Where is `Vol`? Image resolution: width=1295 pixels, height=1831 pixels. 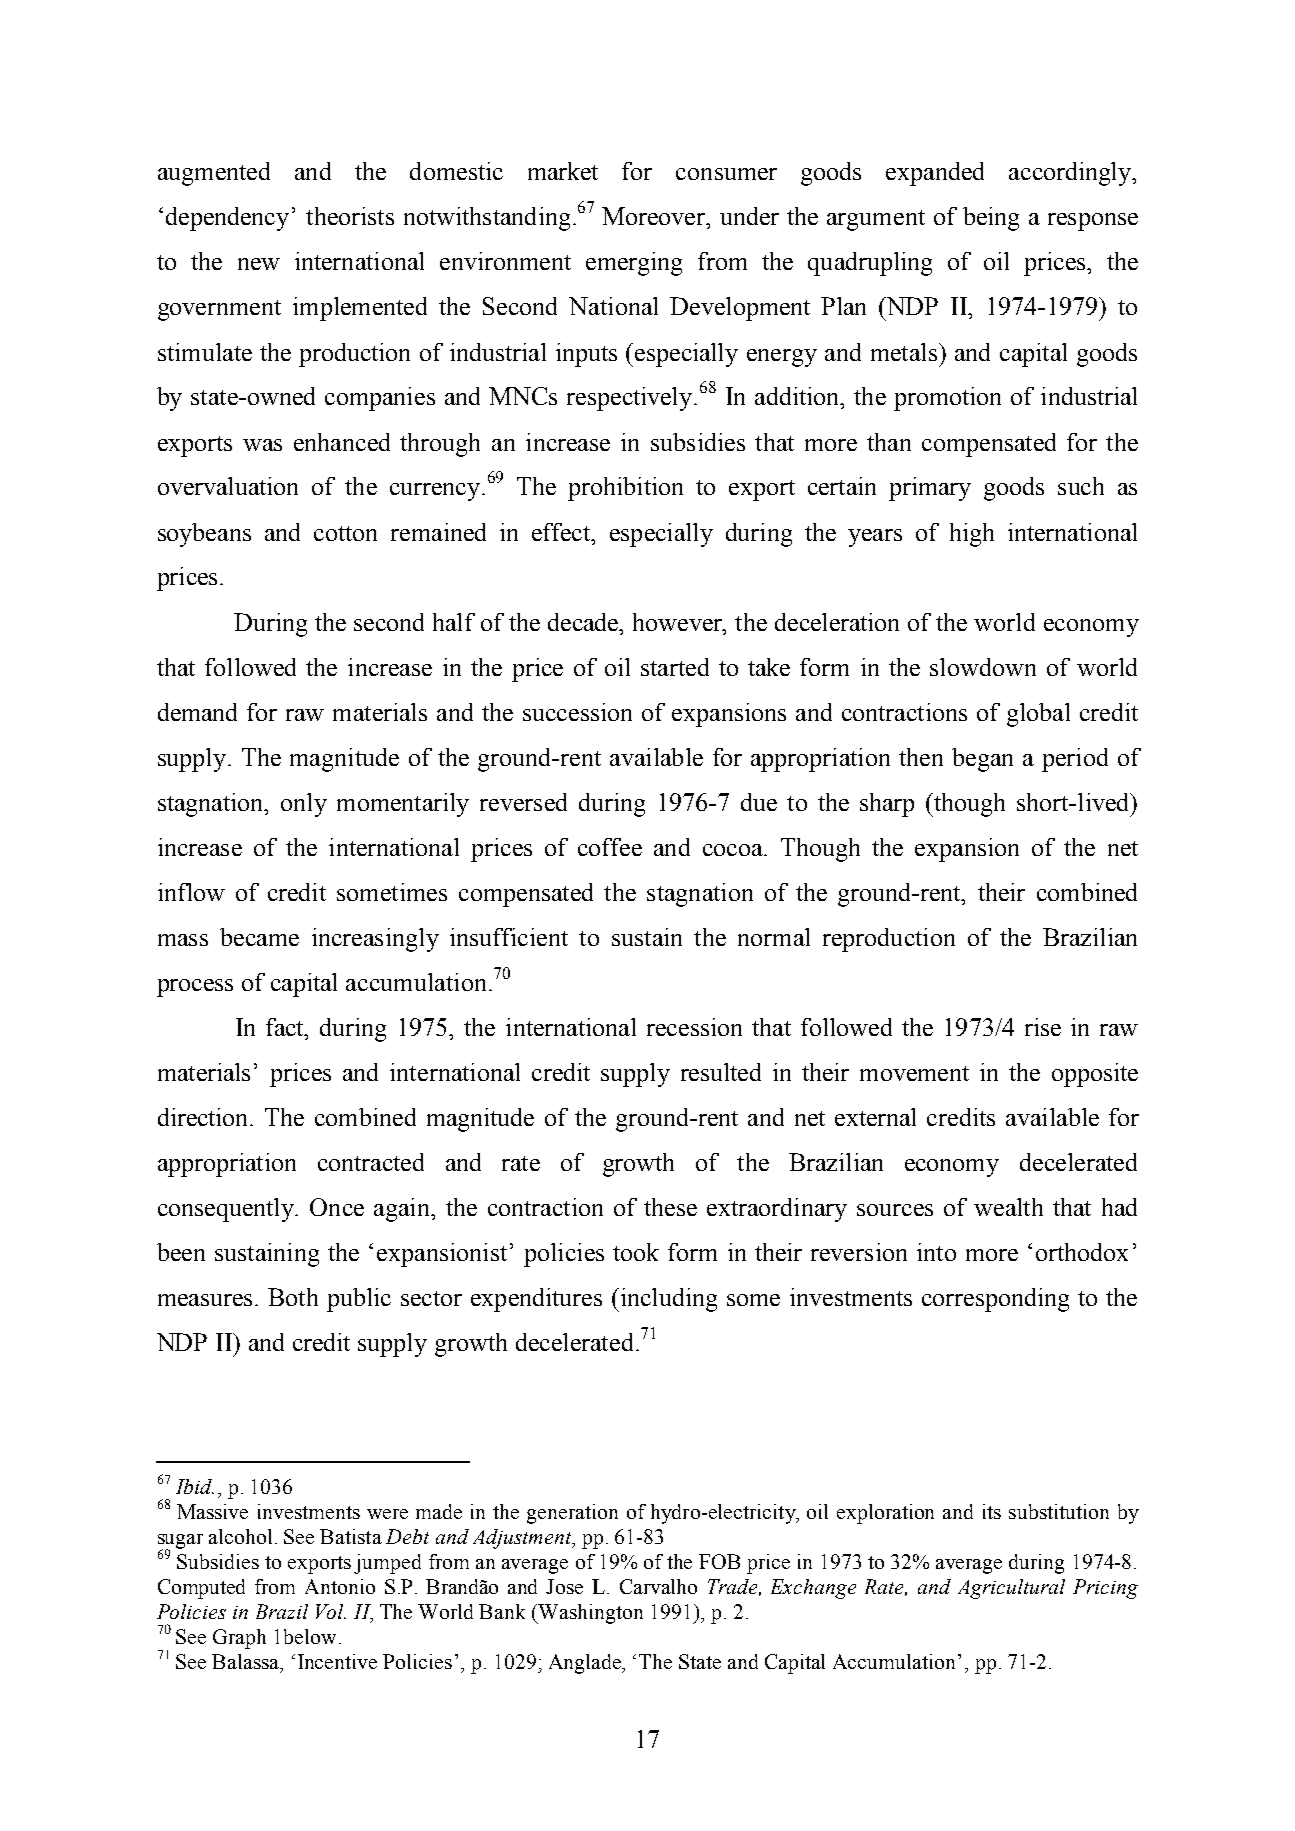 Vol is located at coordinates (331, 1611).
